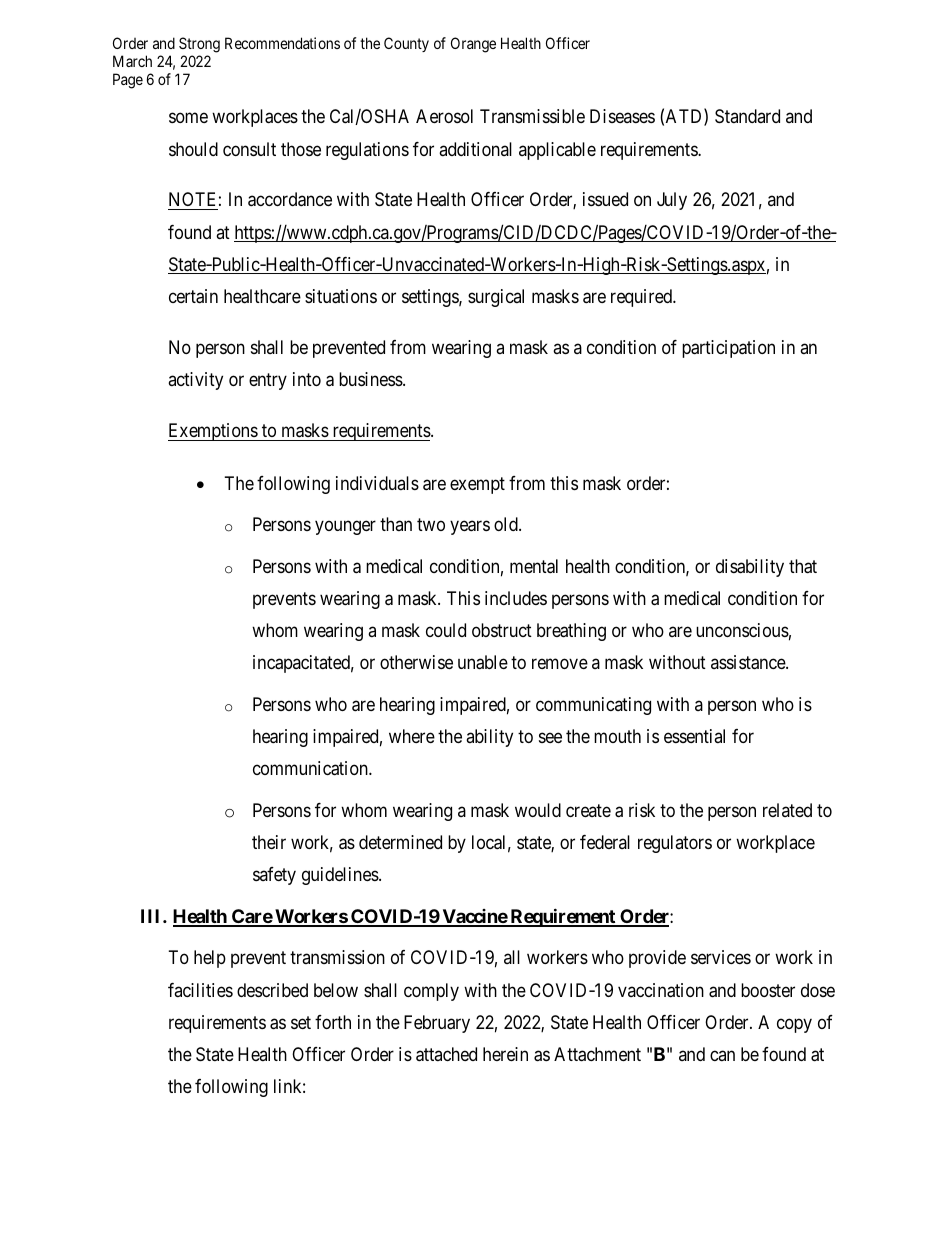 This screenshot has width=952, height=1233. I want to click on Strong, so click(199, 45).
